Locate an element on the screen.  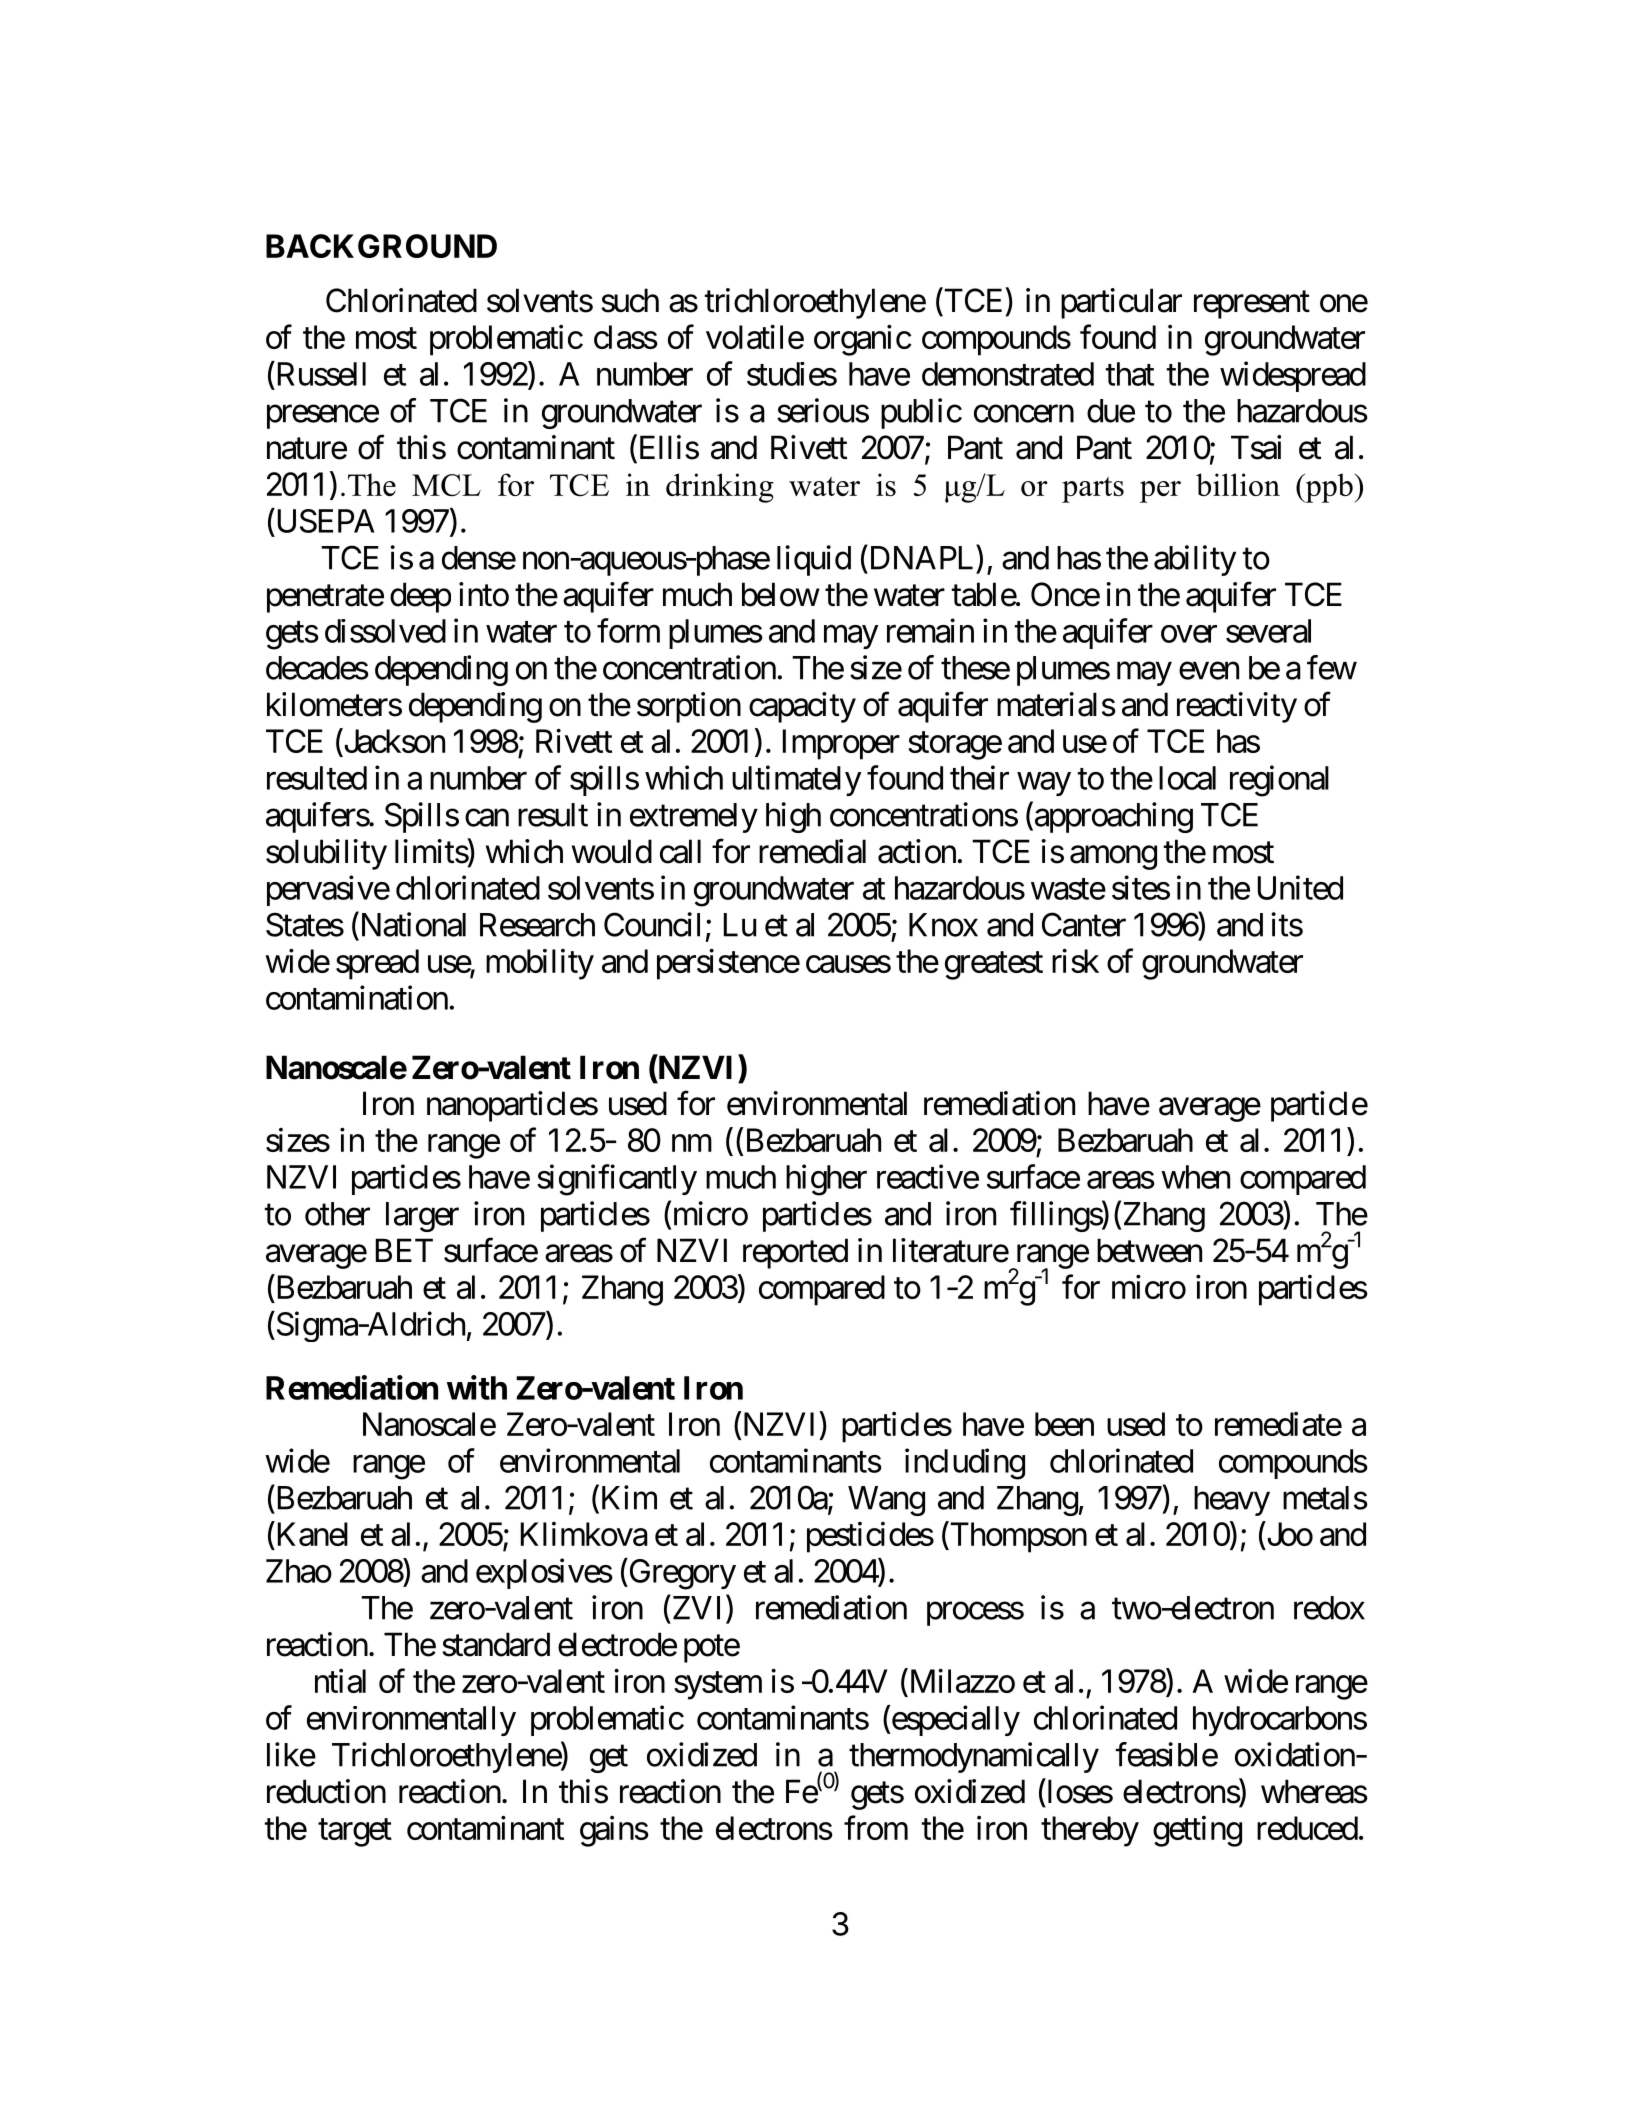
such is located at coordinates (630, 300).
